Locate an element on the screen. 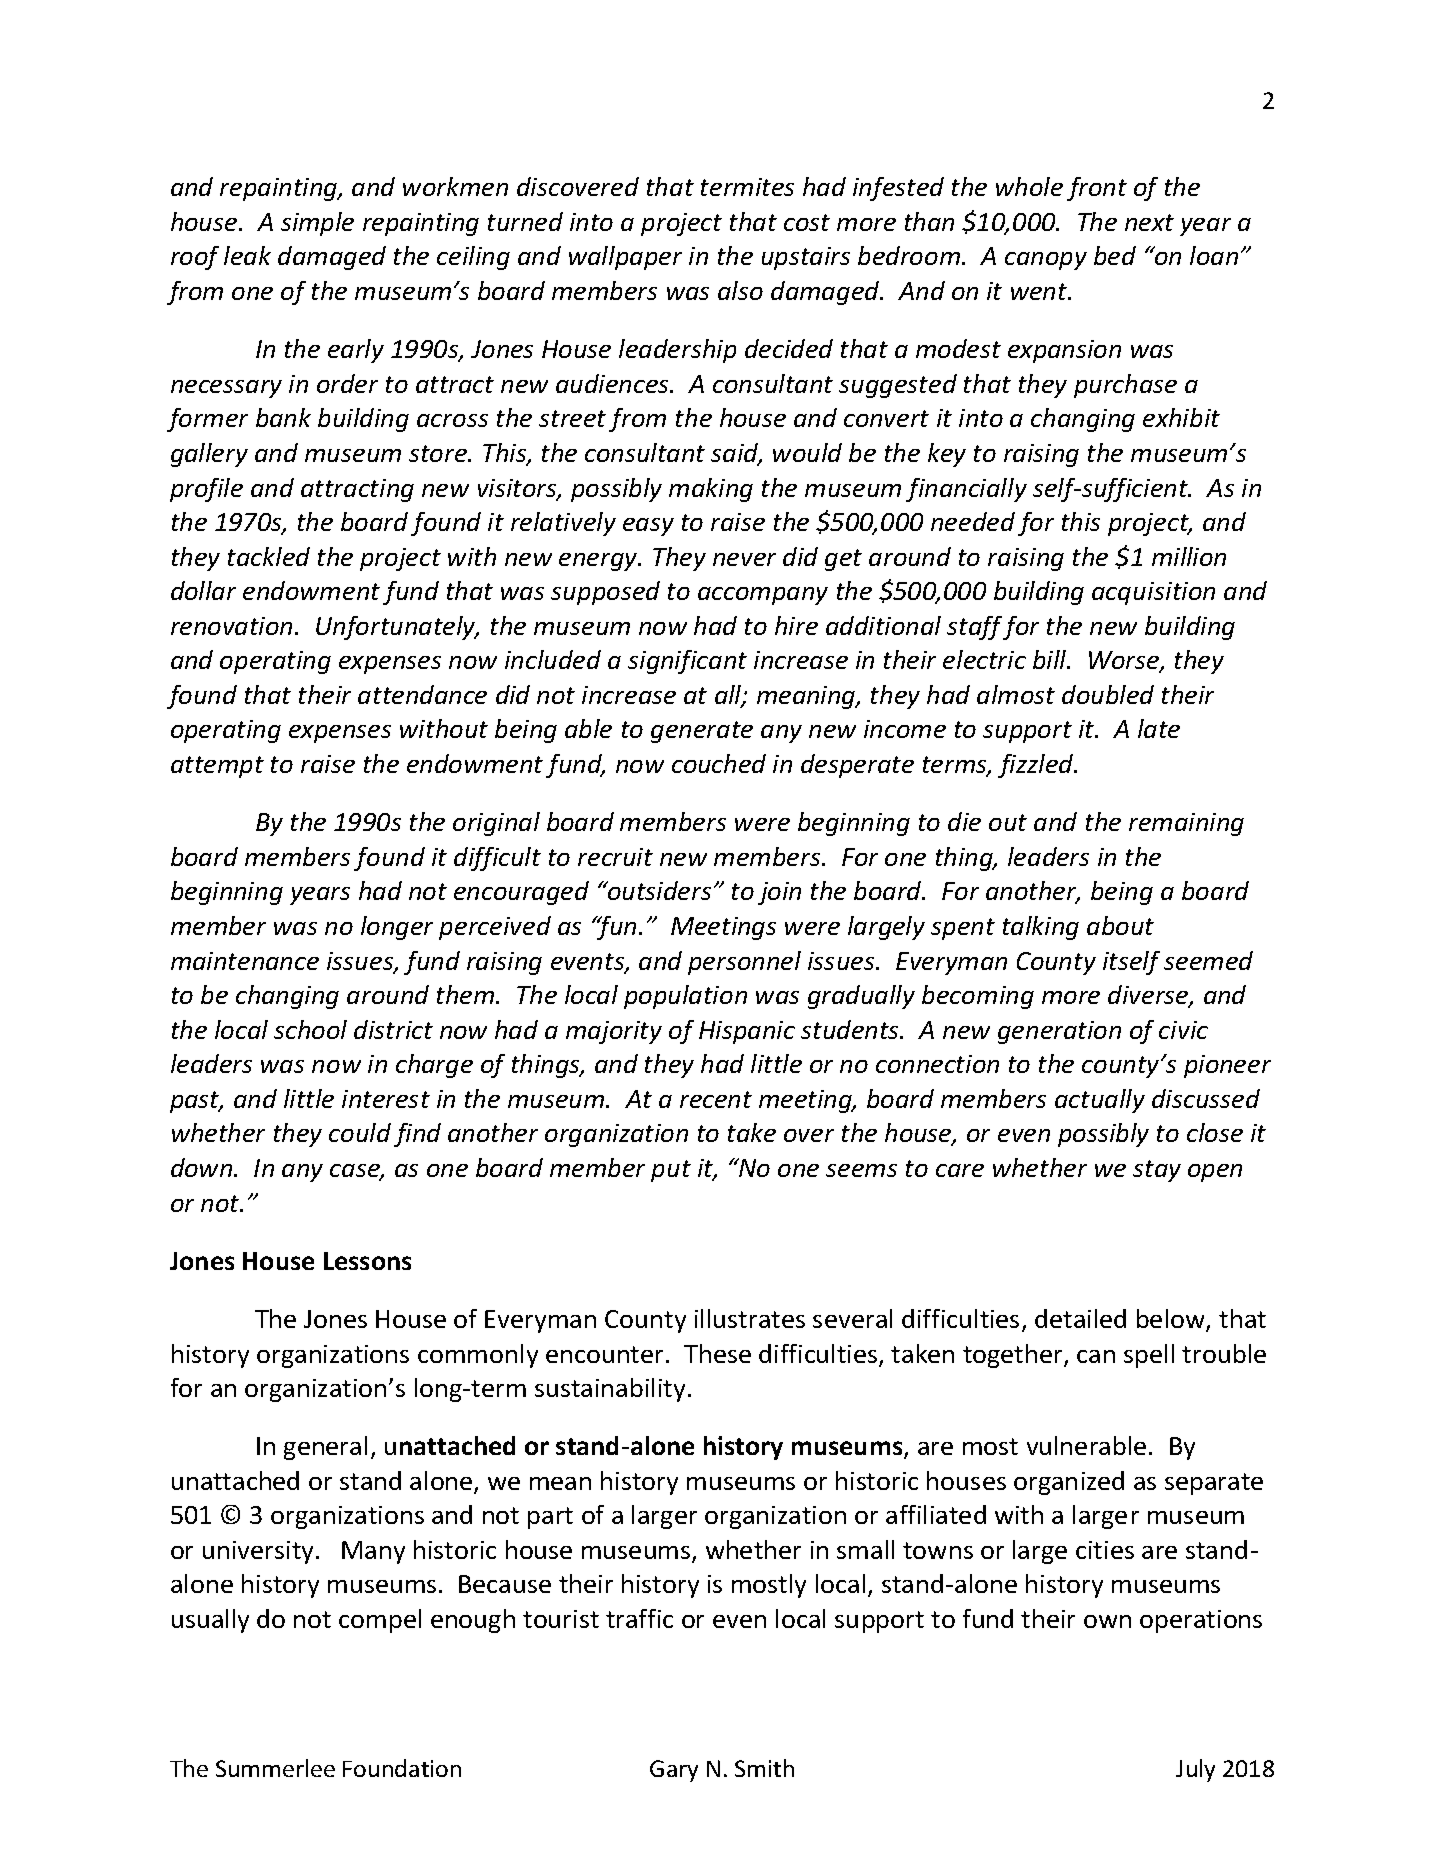  general is located at coordinates (325, 1448).
